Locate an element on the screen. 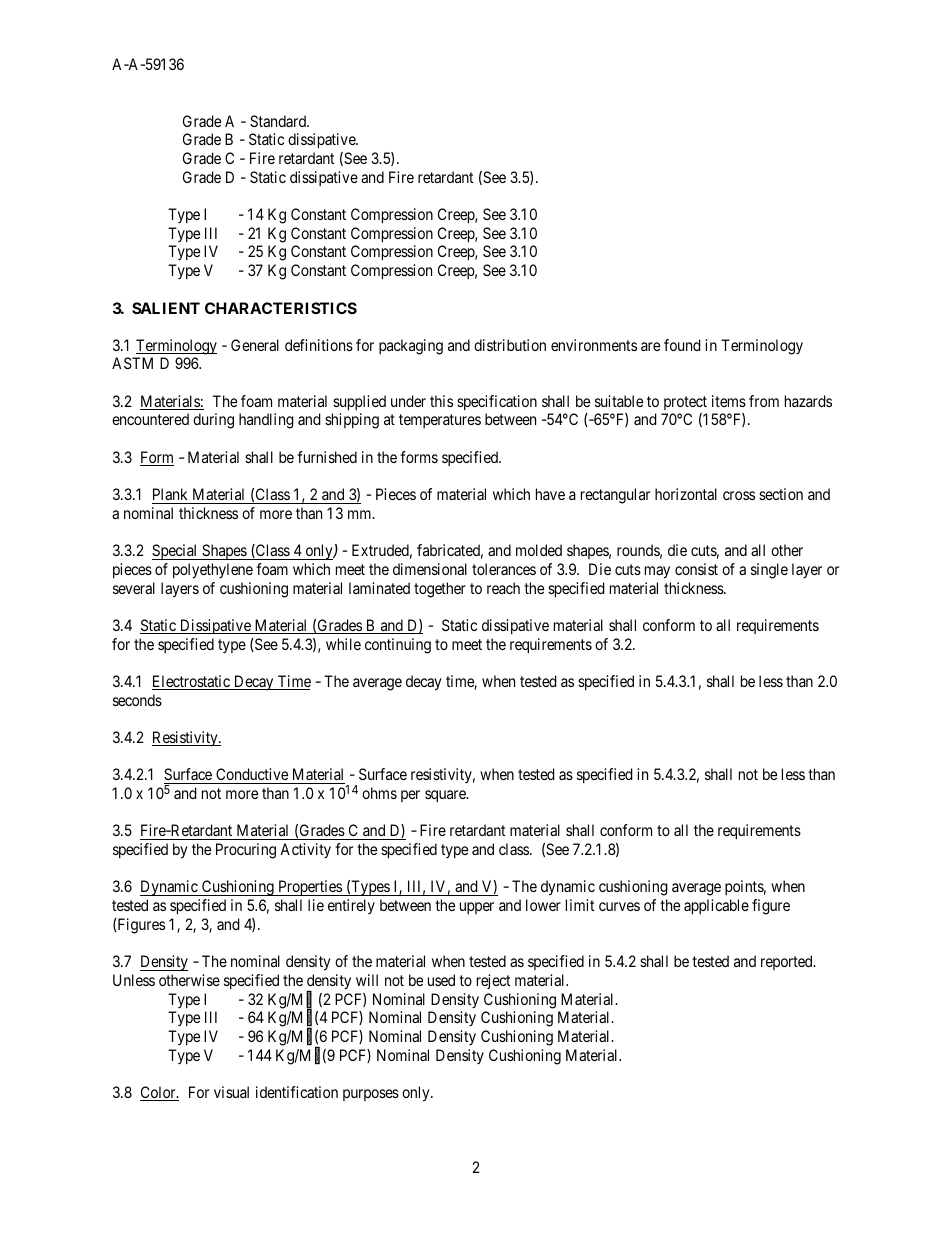 The height and width of the screenshot is (1233, 952). Plank is located at coordinates (170, 494).
